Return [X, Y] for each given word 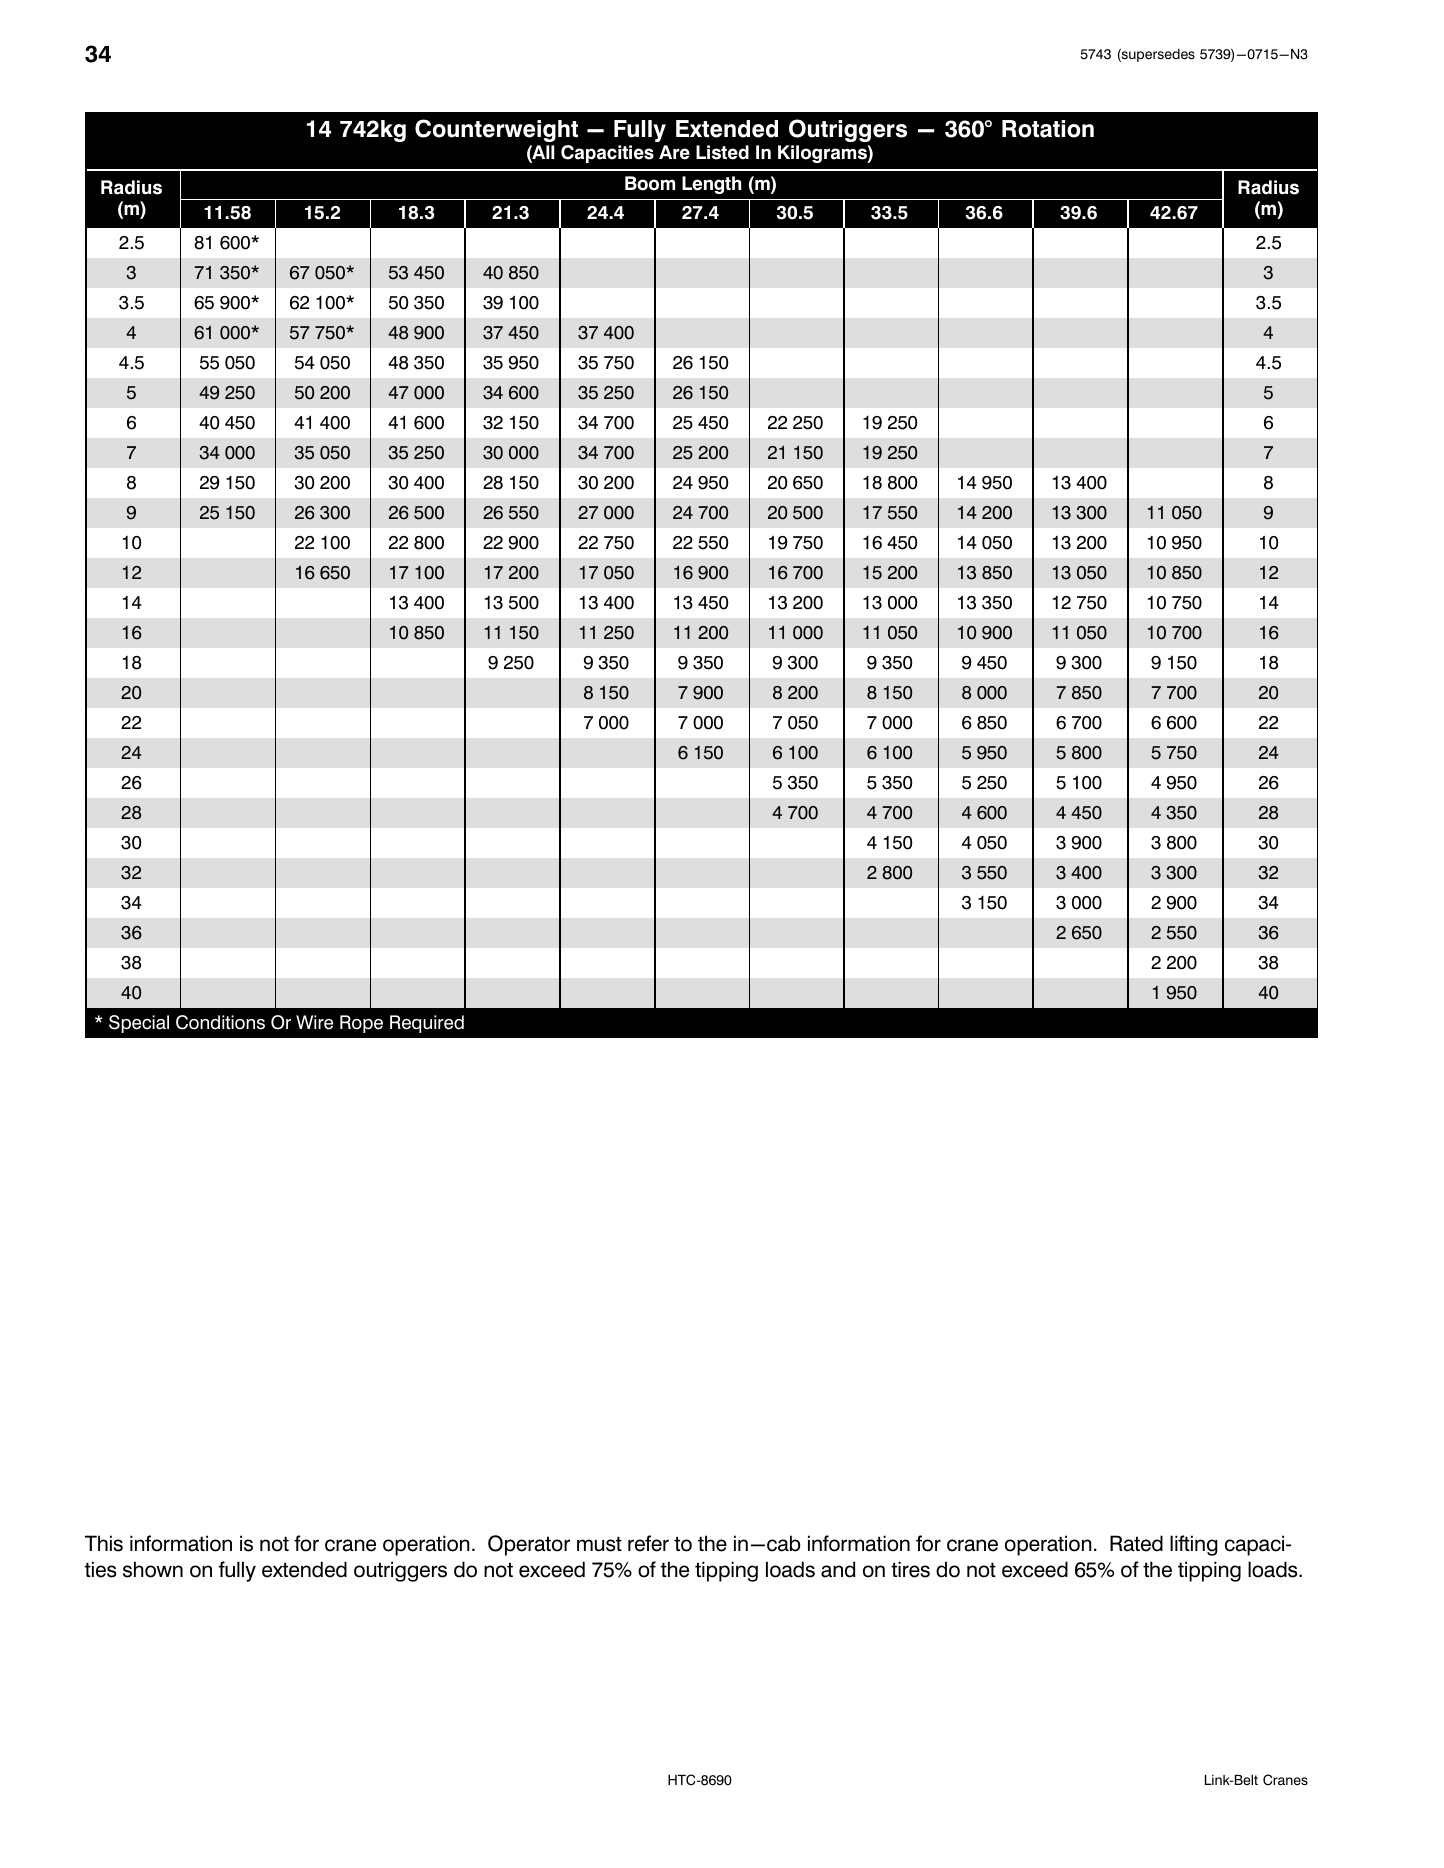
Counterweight [496, 130]
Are [674, 152]
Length [711, 185]
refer [648, 1543]
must [599, 1544]
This [104, 1543]
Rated [1136, 1543]
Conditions [220, 1022]
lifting [1194, 1545]
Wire [314, 1022]
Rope [361, 1024]
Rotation [1048, 129]
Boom [650, 183]
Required [427, 1024]
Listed [722, 152]
